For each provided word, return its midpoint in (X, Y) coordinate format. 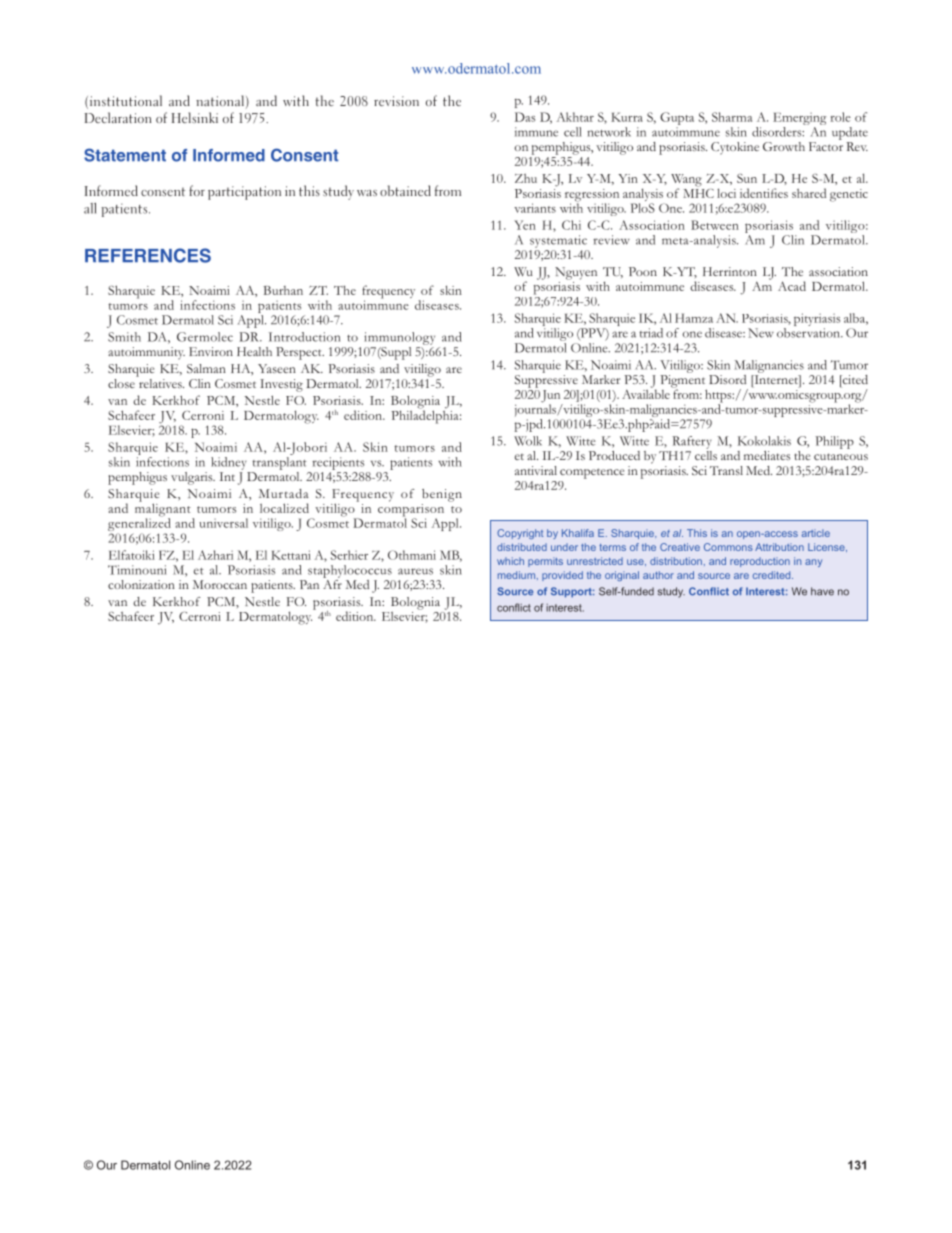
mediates (767, 455)
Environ (211, 351)
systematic (558, 241)
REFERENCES (148, 255)
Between (715, 225)
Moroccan (220, 584)
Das (525, 117)
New (761, 333)
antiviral (536, 470)
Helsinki (195, 117)
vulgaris (193, 478)
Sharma (732, 117)
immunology (399, 338)
